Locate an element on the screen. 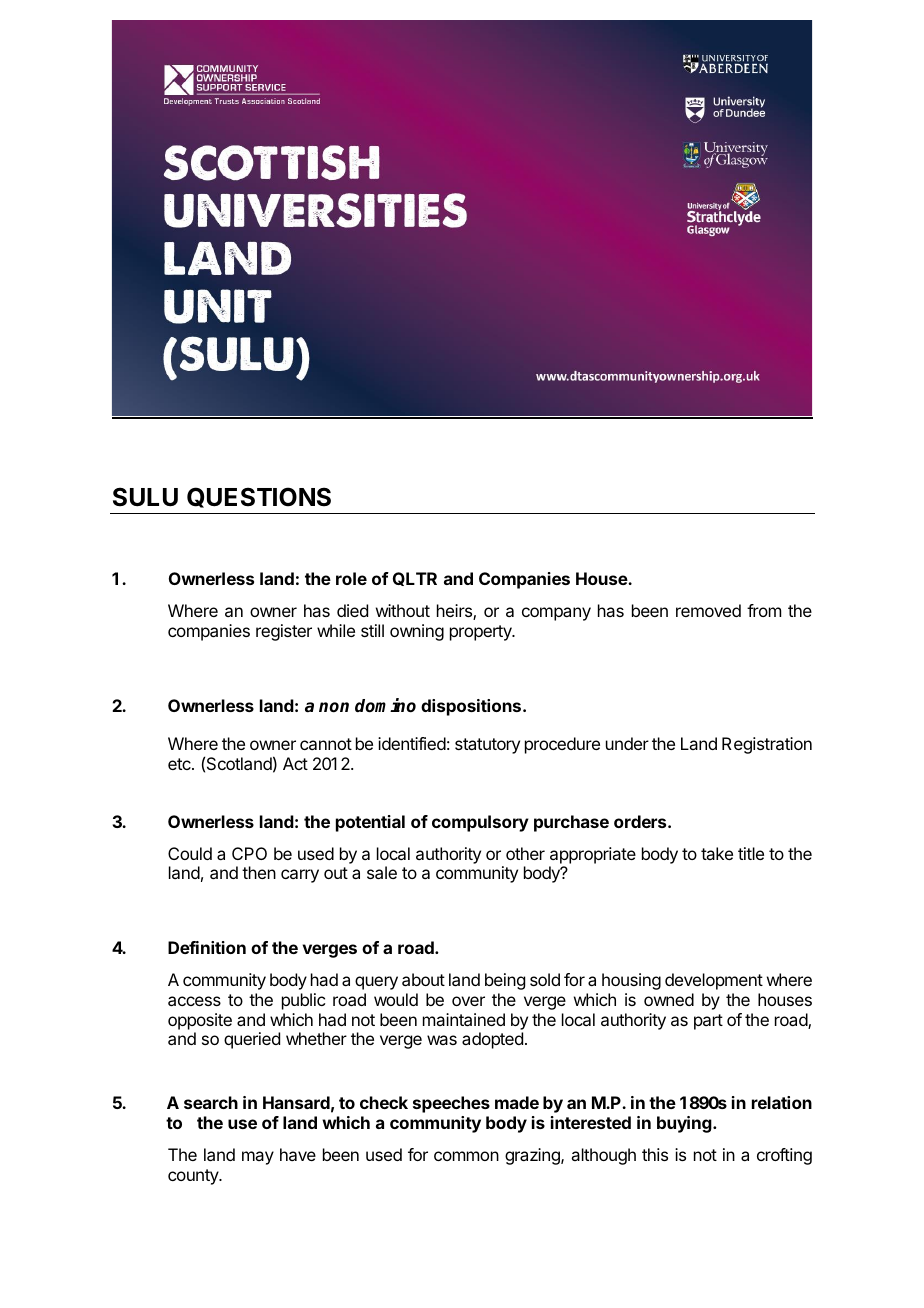 This screenshot has width=924, height=1308. Definition is located at coordinates (207, 947).
